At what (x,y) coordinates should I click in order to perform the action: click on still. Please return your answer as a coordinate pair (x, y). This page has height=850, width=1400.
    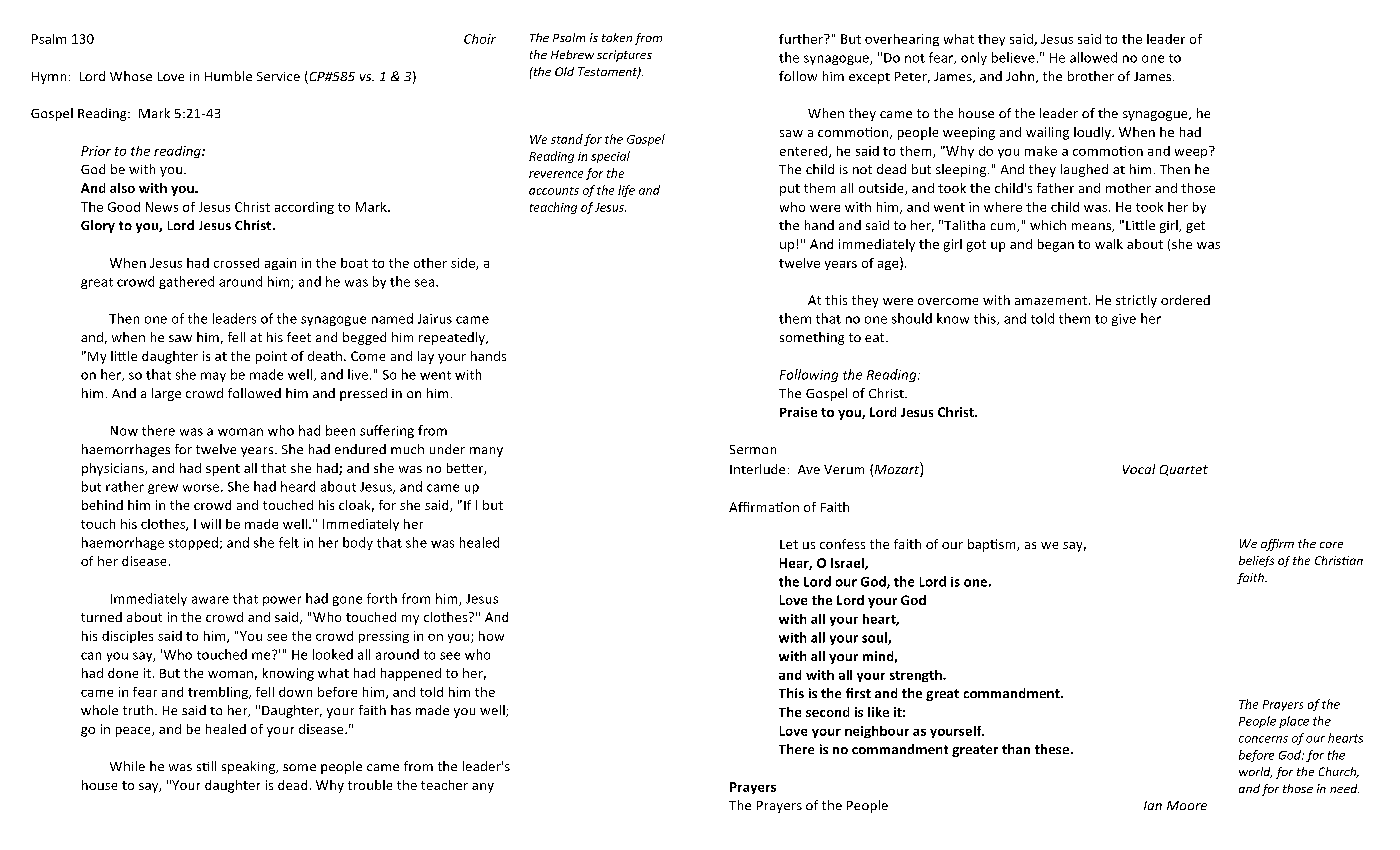
    Looking at the image, I should click on (206, 766).
